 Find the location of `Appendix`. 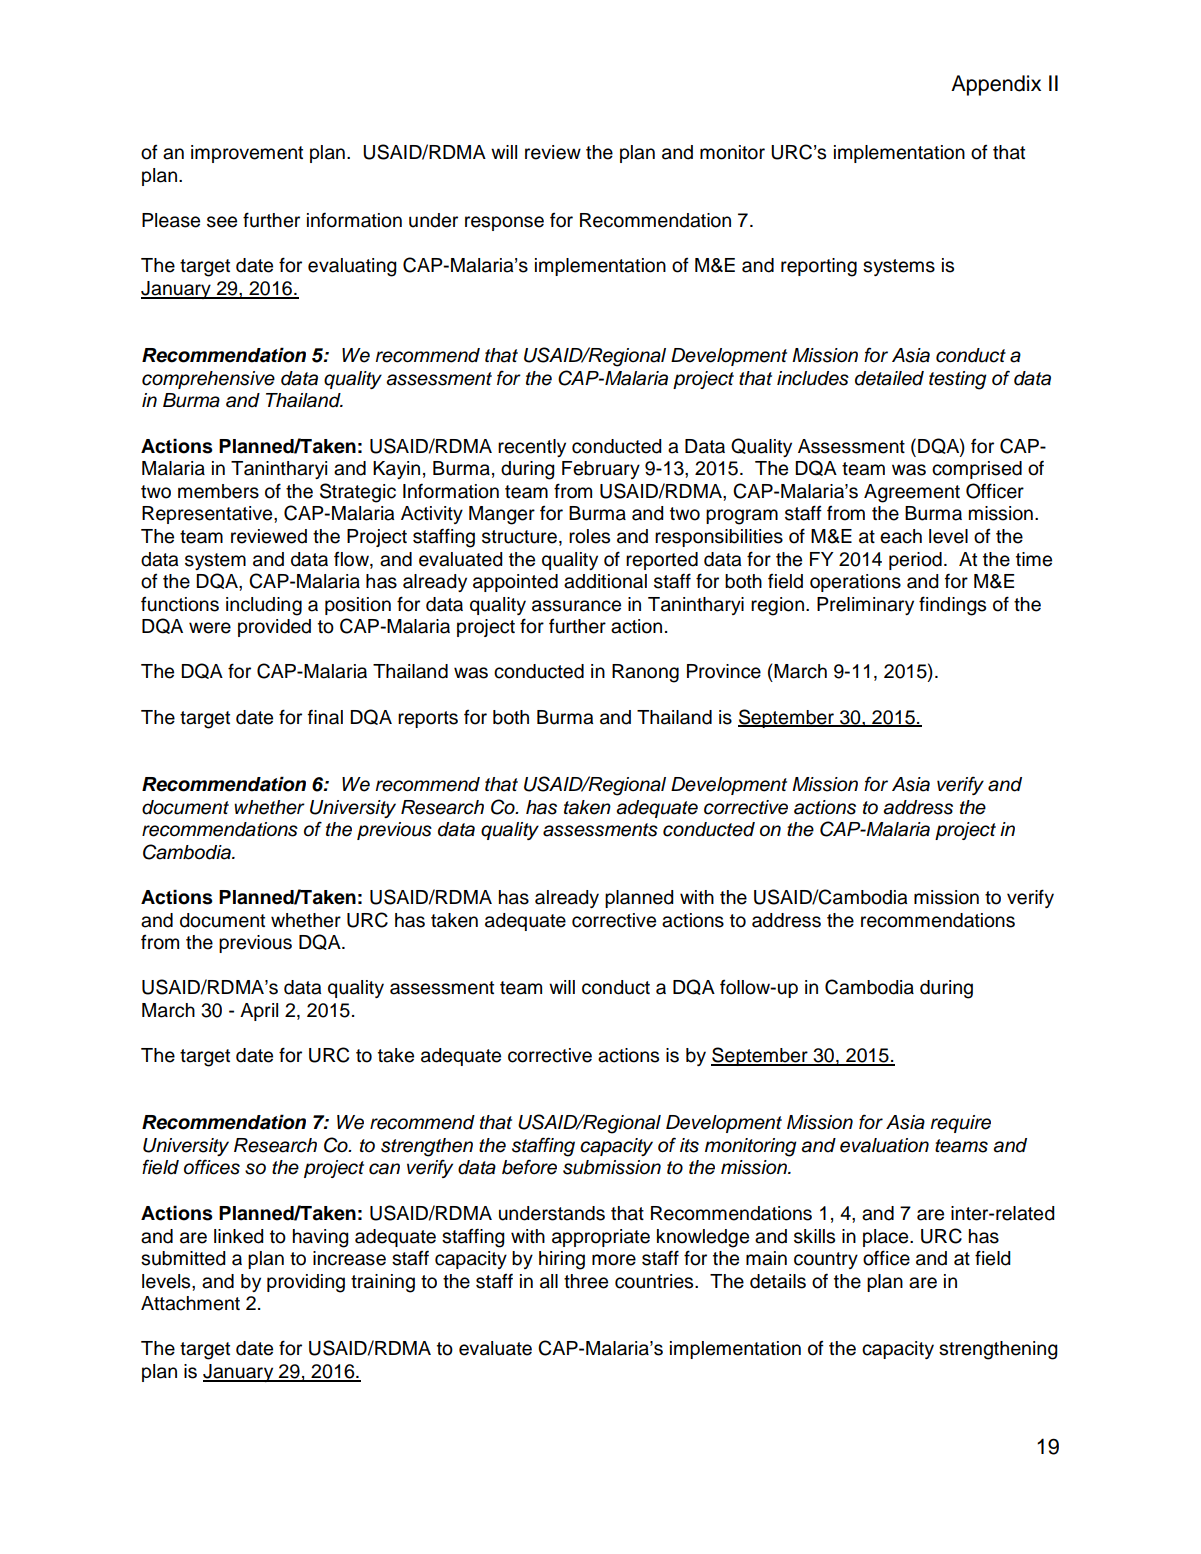

Appendix is located at coordinates (996, 85).
